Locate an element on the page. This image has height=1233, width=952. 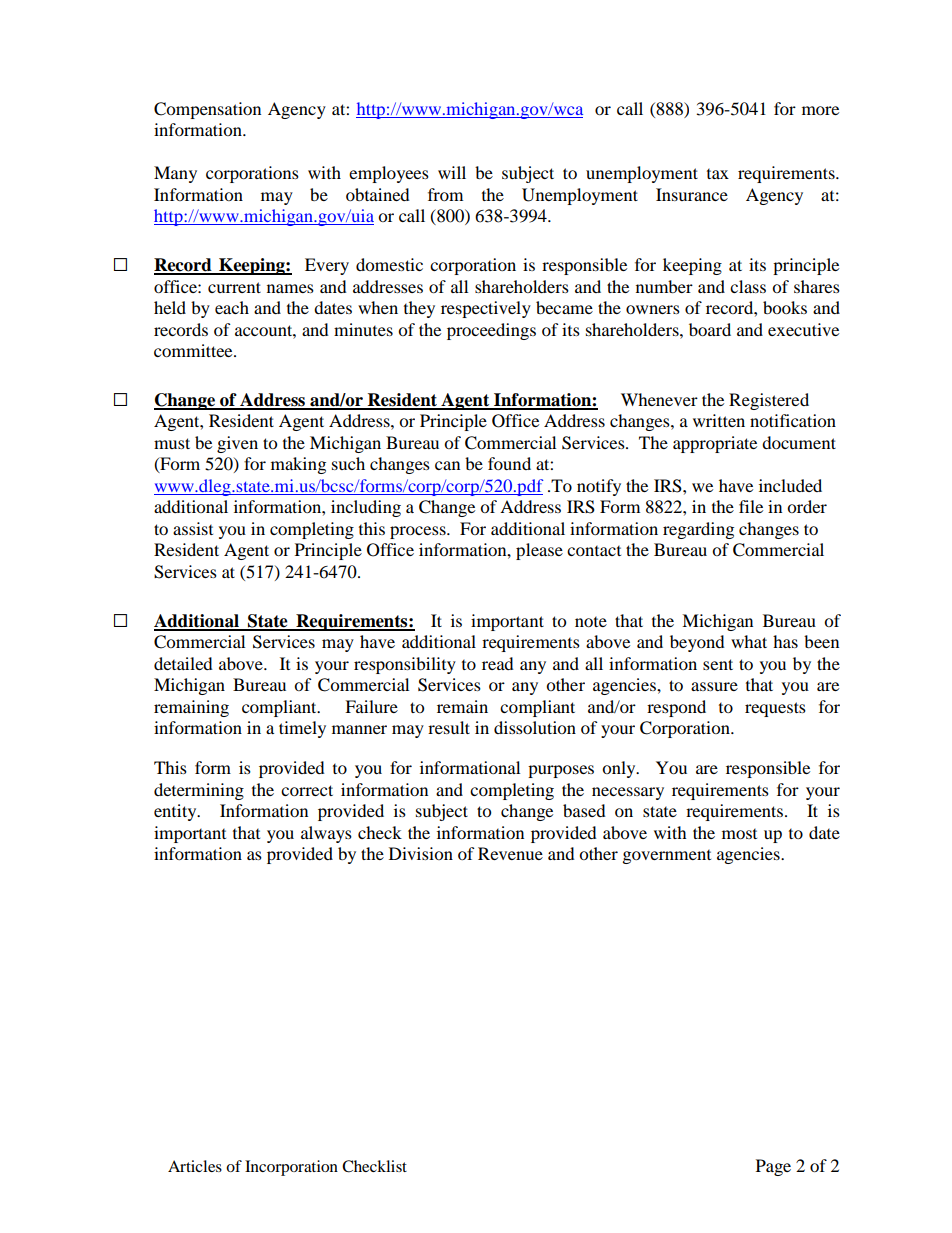
found is located at coordinates (509, 463).
